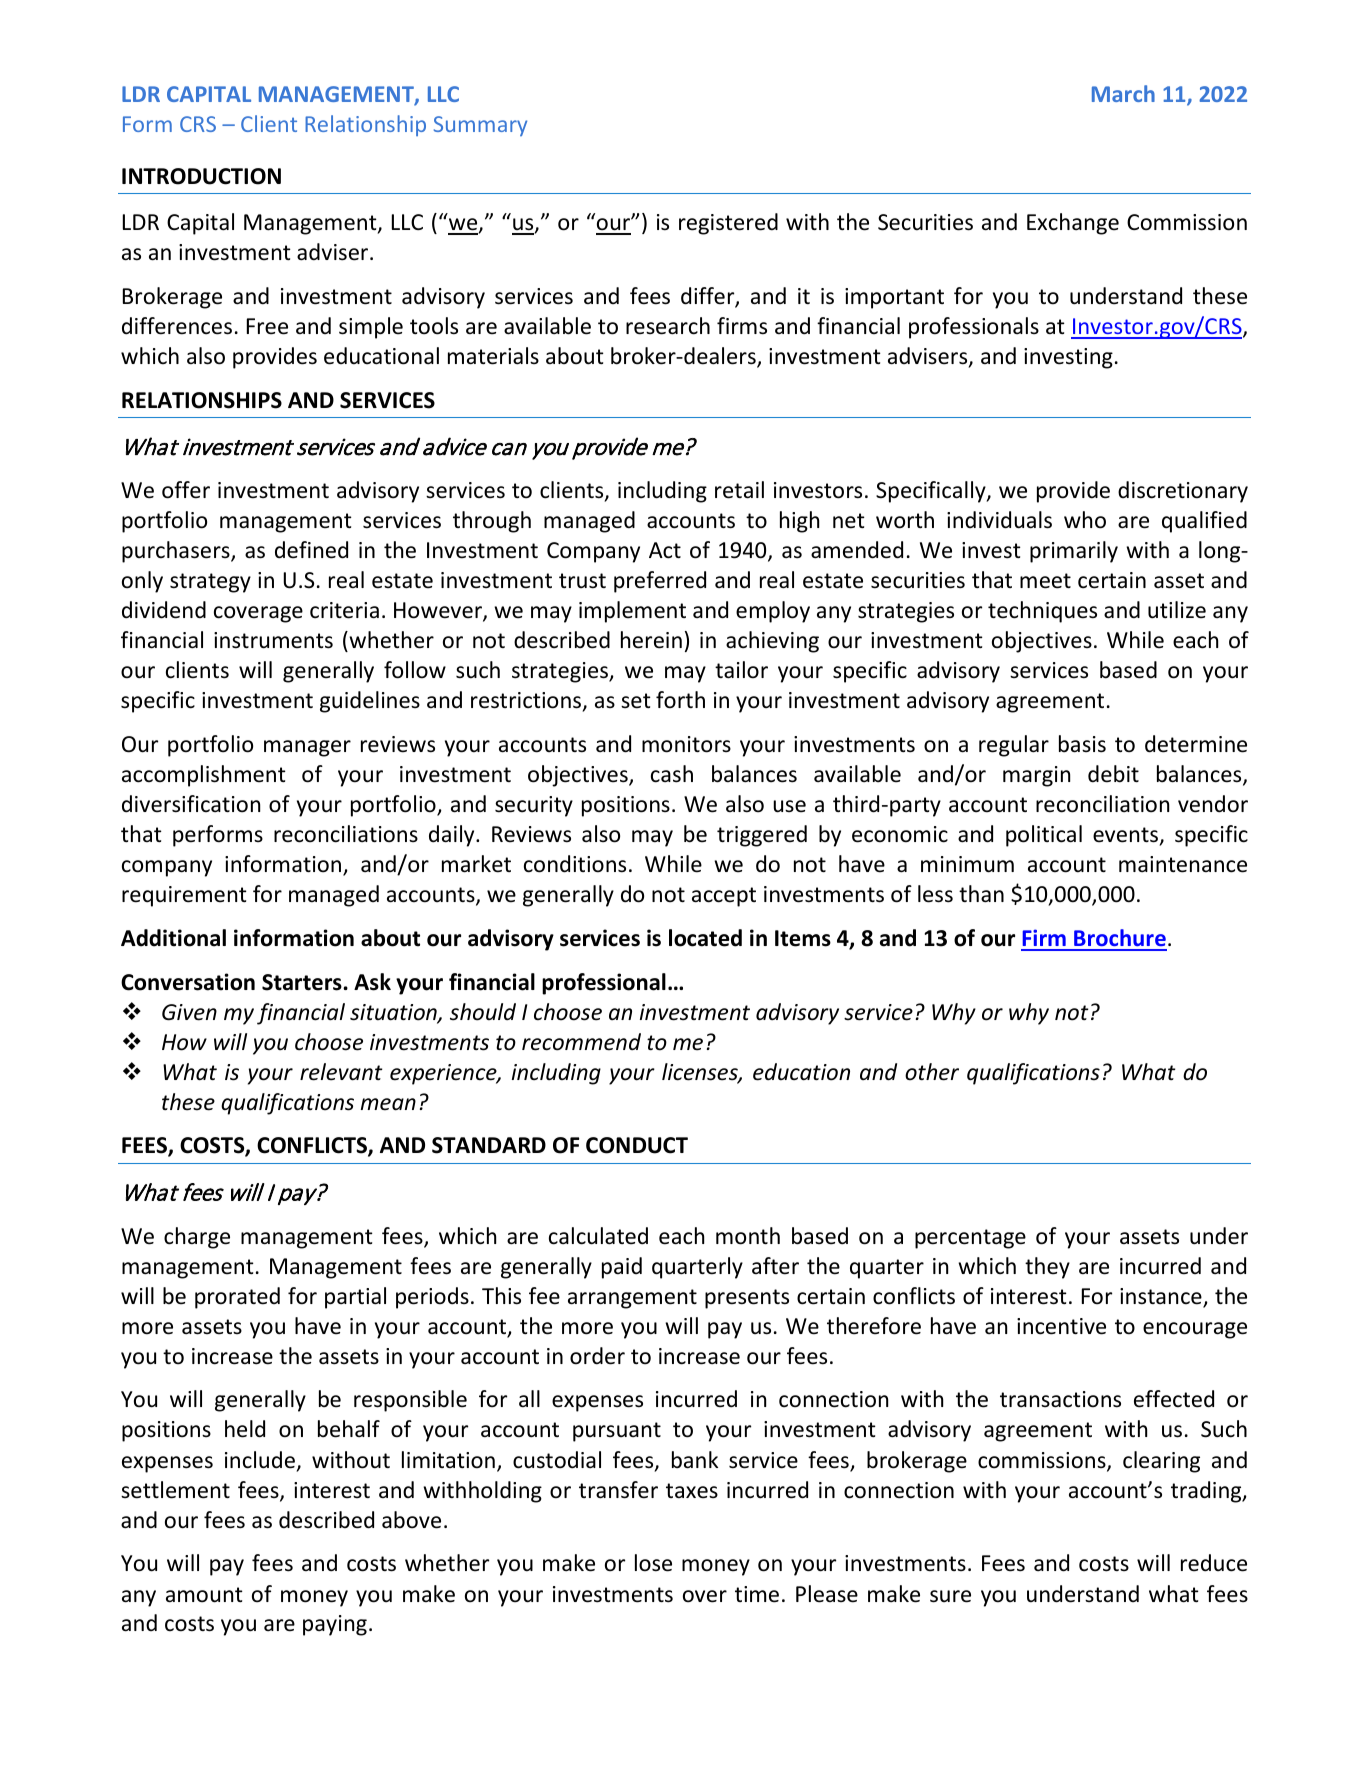 Image resolution: width=1369 pixels, height=1772 pixels. What do you see at coordinates (184, 896) in the image?
I see `requirement` at bounding box center [184, 896].
